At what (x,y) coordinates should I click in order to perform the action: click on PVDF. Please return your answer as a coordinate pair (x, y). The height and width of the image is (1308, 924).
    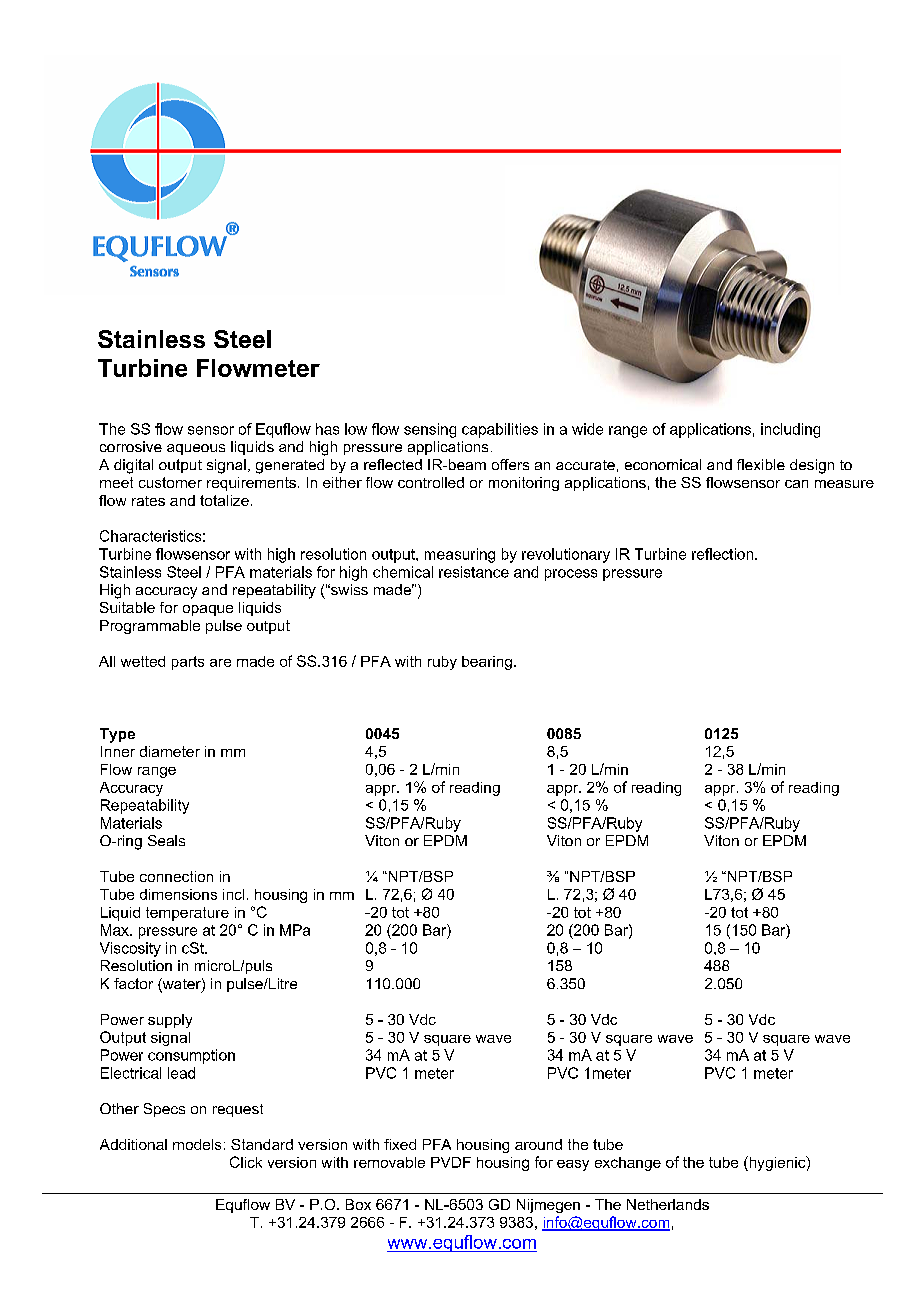
    Looking at the image, I should click on (451, 1162).
